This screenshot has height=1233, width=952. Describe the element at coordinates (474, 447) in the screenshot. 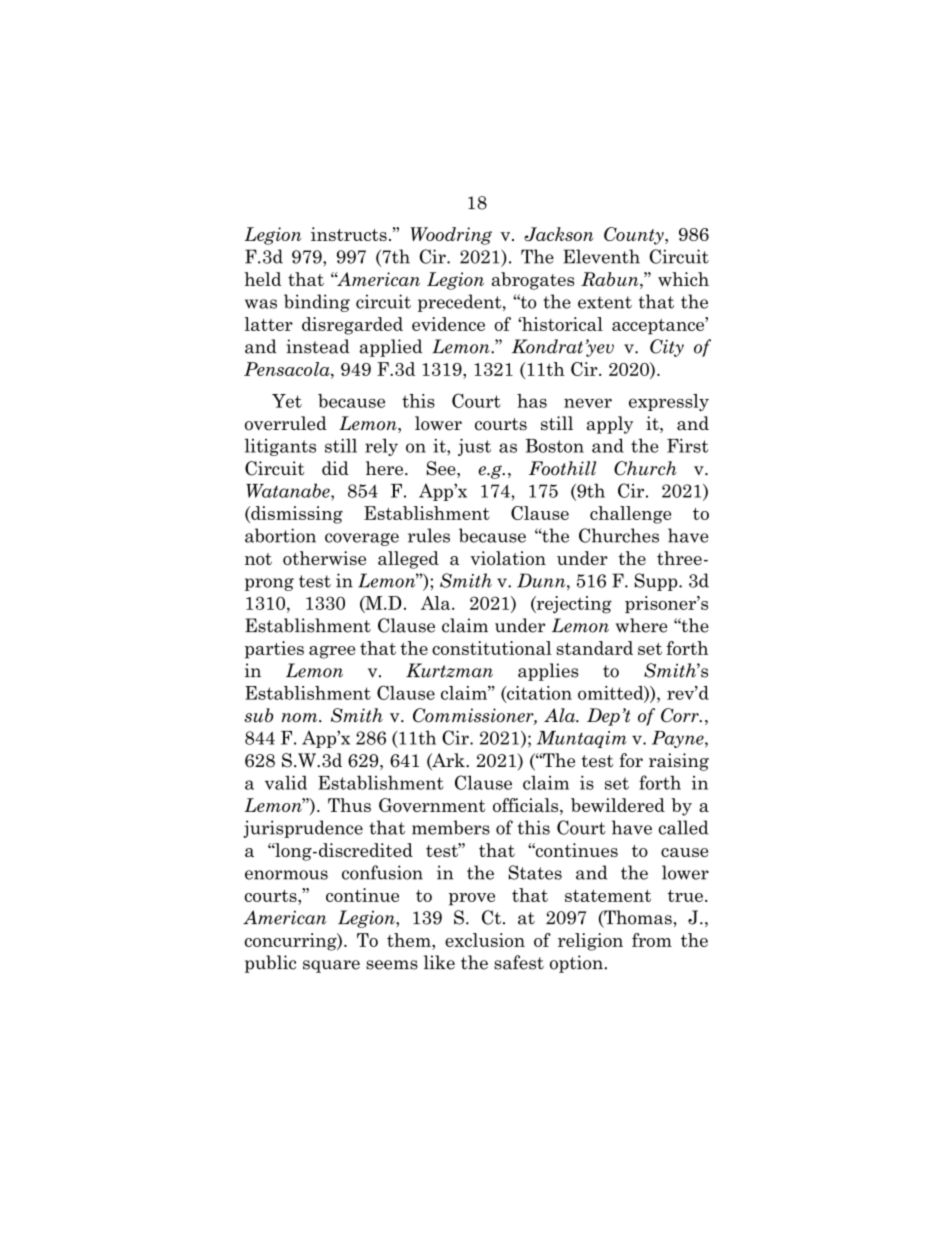

I see `just` at that location.
